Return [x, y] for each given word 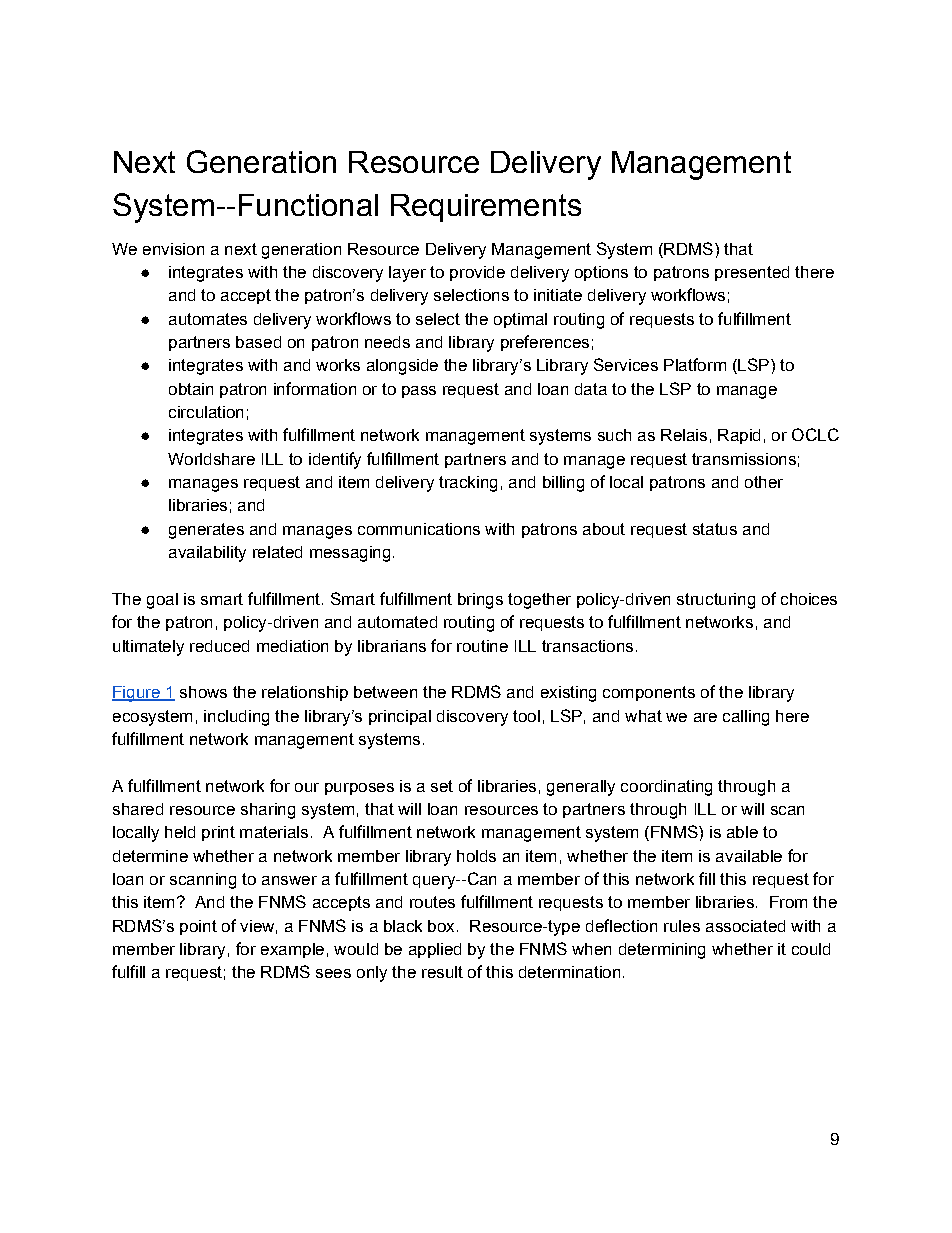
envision [173, 249]
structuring [716, 601]
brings [480, 601]
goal [162, 601]
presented [752, 273]
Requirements [486, 208]
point [198, 927]
